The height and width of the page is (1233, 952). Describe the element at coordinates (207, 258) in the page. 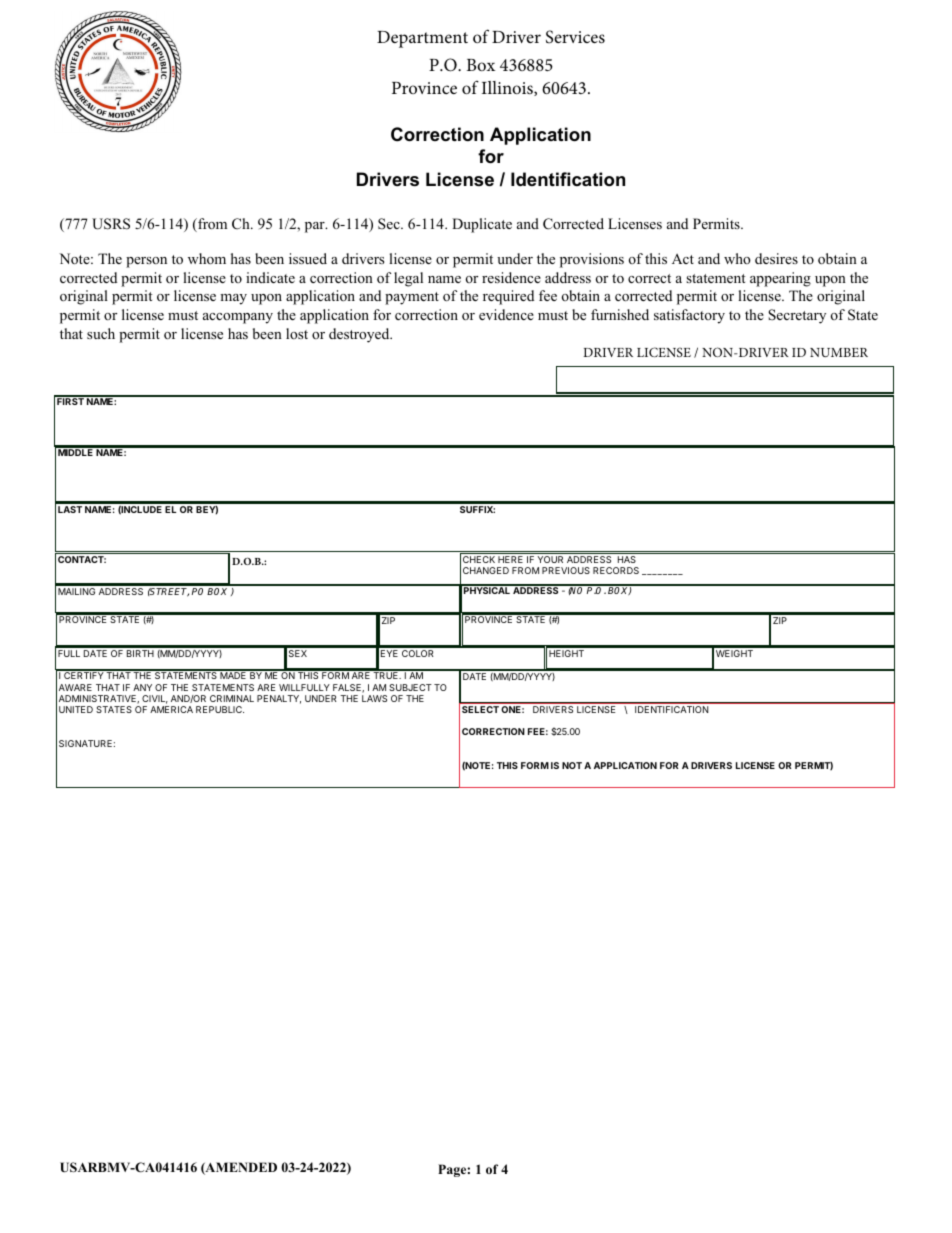

I see `whom` at that location.
